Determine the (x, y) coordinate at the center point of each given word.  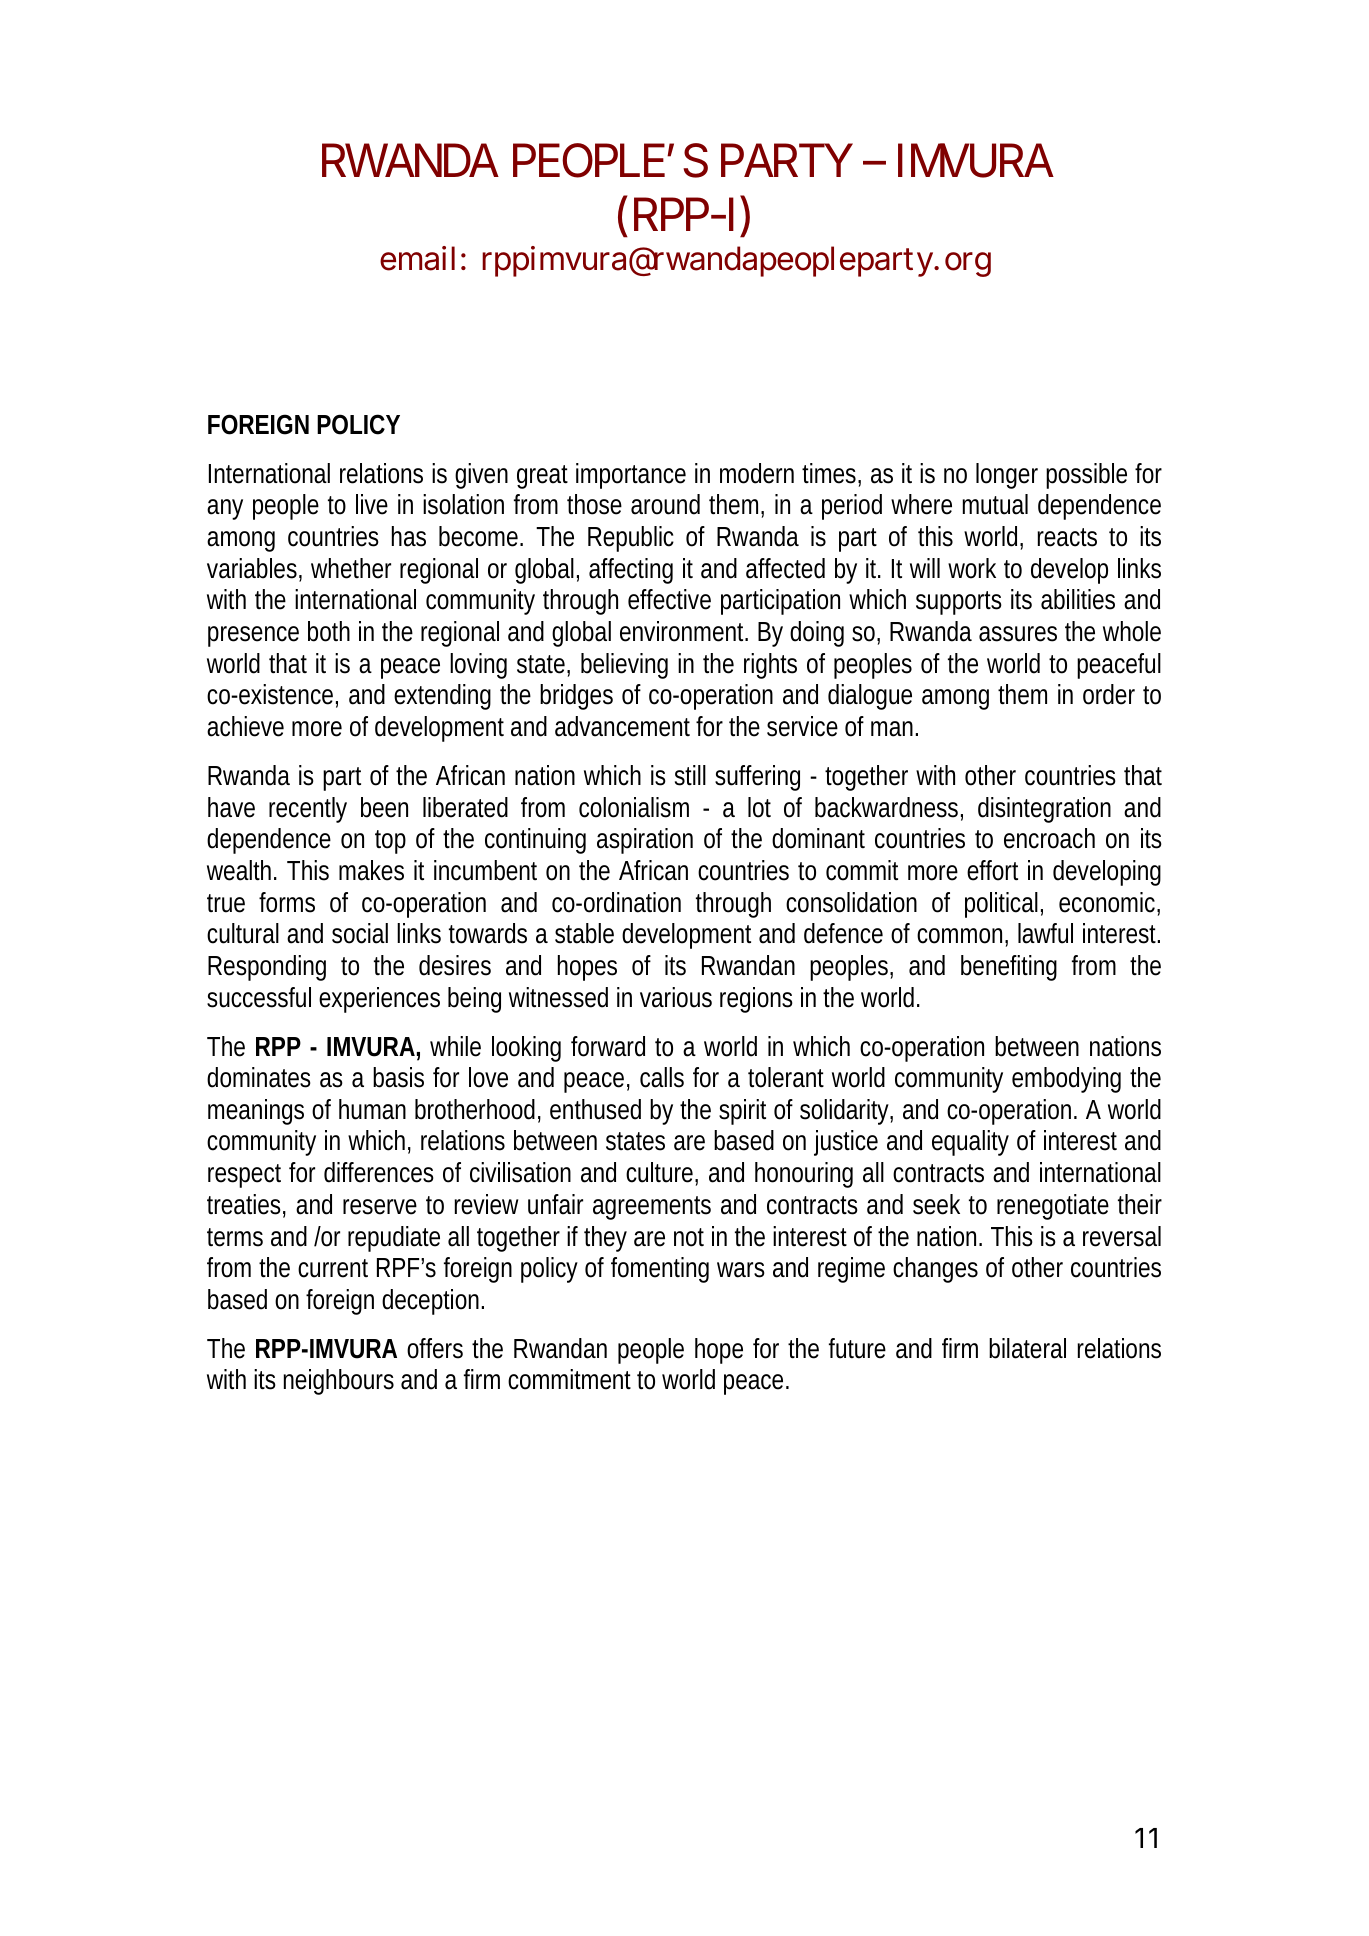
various (676, 997)
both (329, 631)
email (417, 258)
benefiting (1009, 968)
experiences (379, 1000)
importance (631, 476)
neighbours (338, 1382)
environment (683, 631)
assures (1018, 634)
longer (1007, 476)
